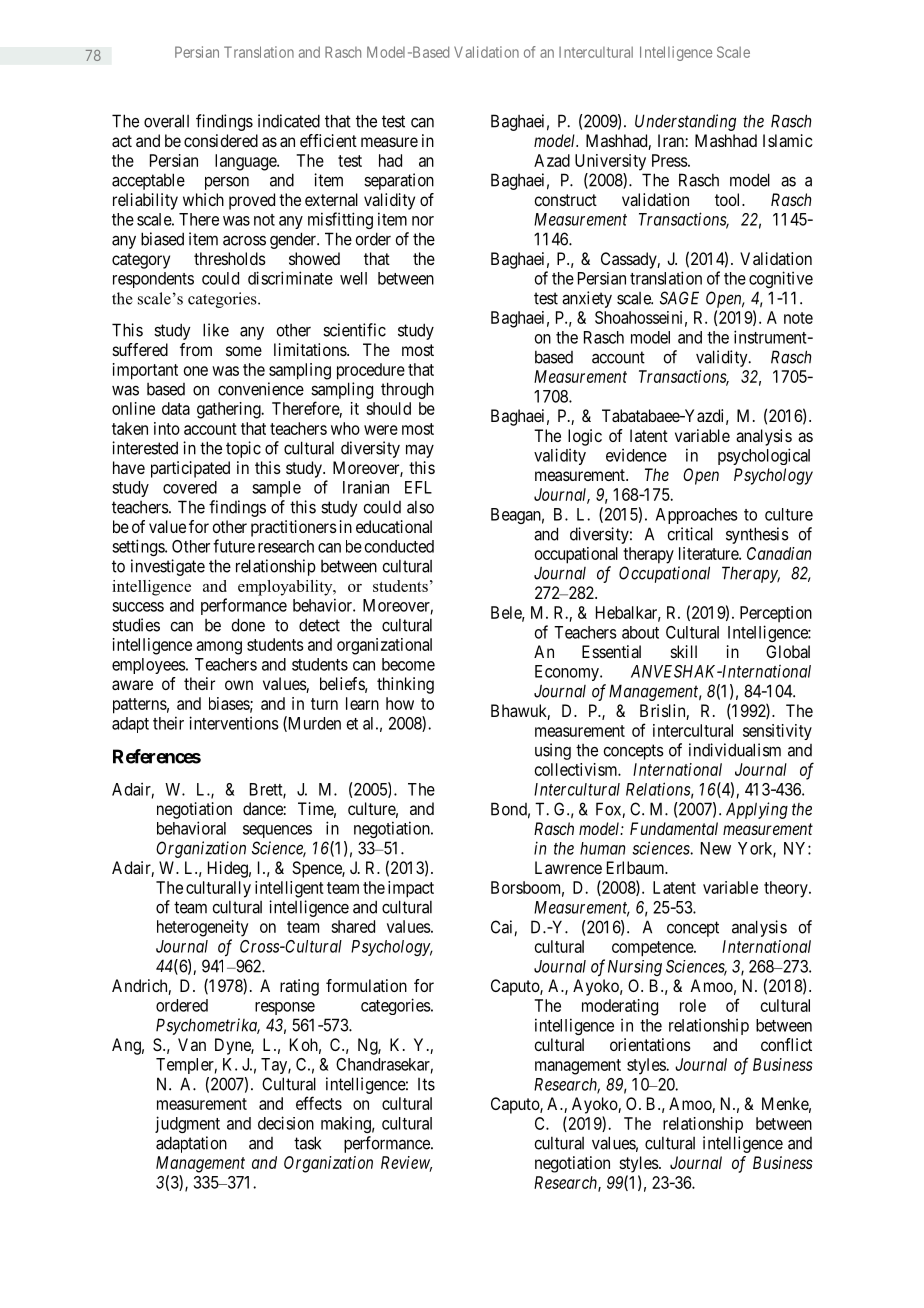 The width and height of the screenshot is (924, 1308). Describe the element at coordinates (221, 140) in the screenshot. I see `considered` at that location.
